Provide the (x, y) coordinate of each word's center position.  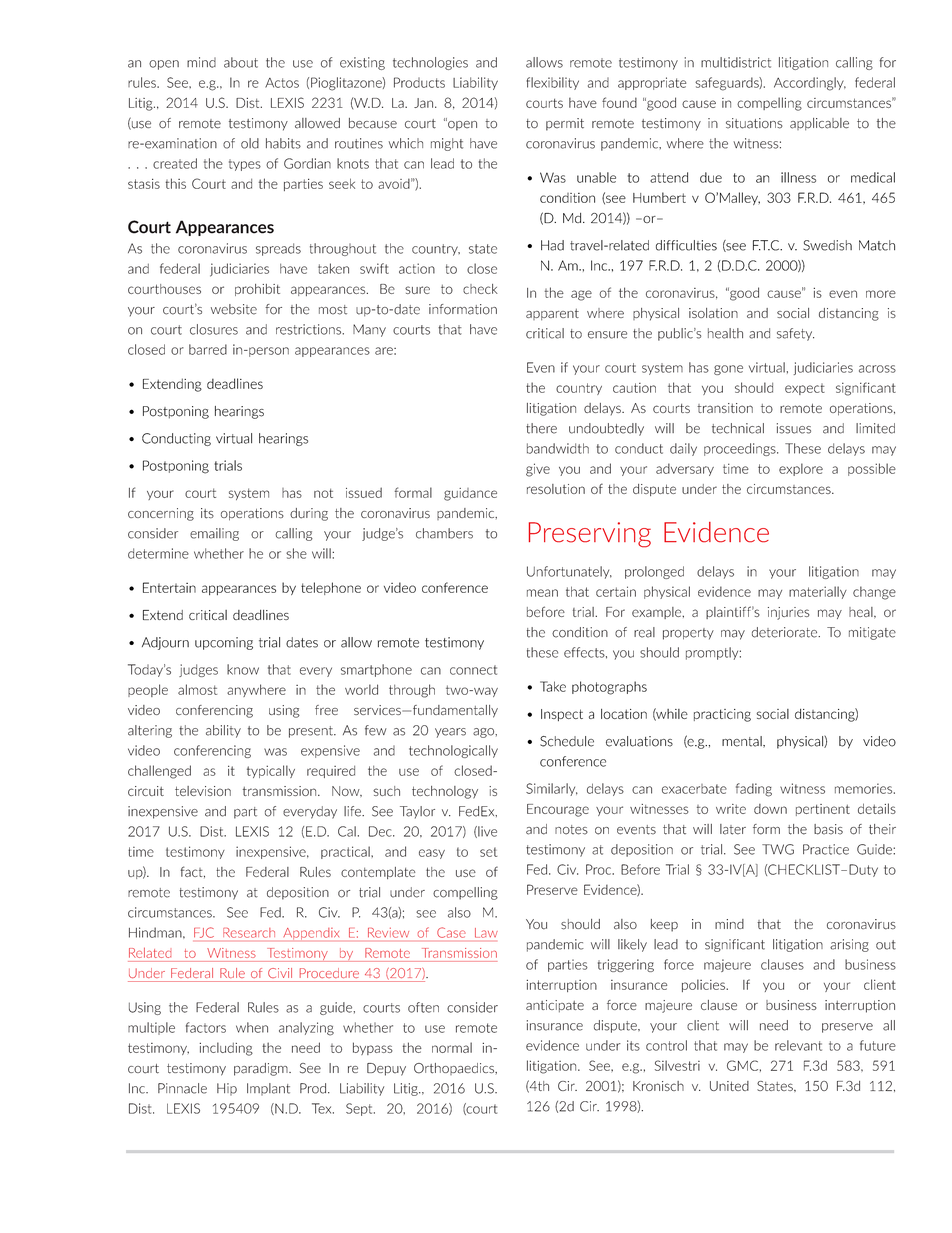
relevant (798, 1045)
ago (484, 733)
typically (271, 771)
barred (208, 349)
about (241, 62)
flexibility (552, 83)
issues (794, 428)
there (541, 428)
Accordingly (810, 84)
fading (754, 790)
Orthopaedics (455, 1069)
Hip (227, 1089)
